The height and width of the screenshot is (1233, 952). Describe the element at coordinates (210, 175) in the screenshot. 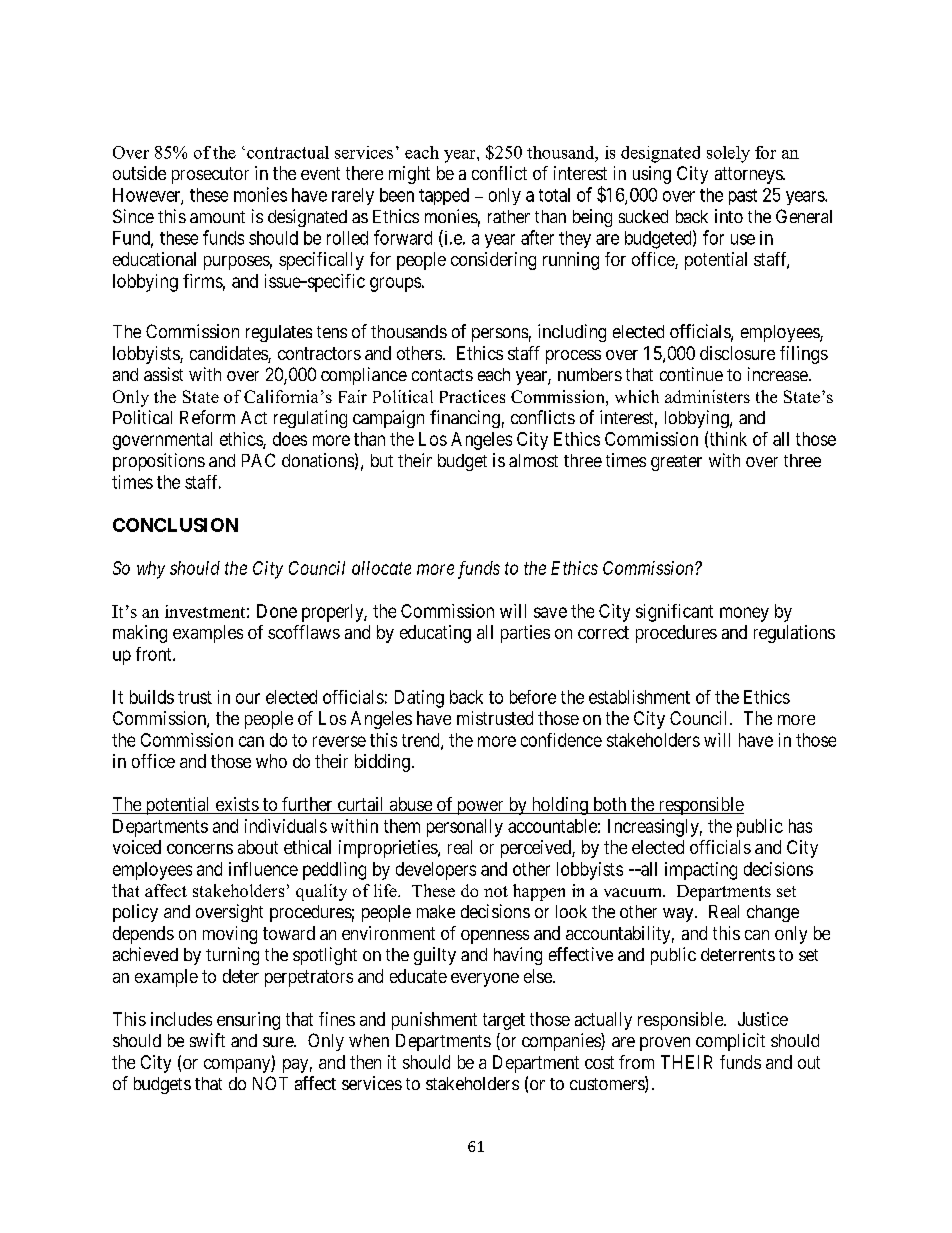

I see `prosecutor` at that location.
